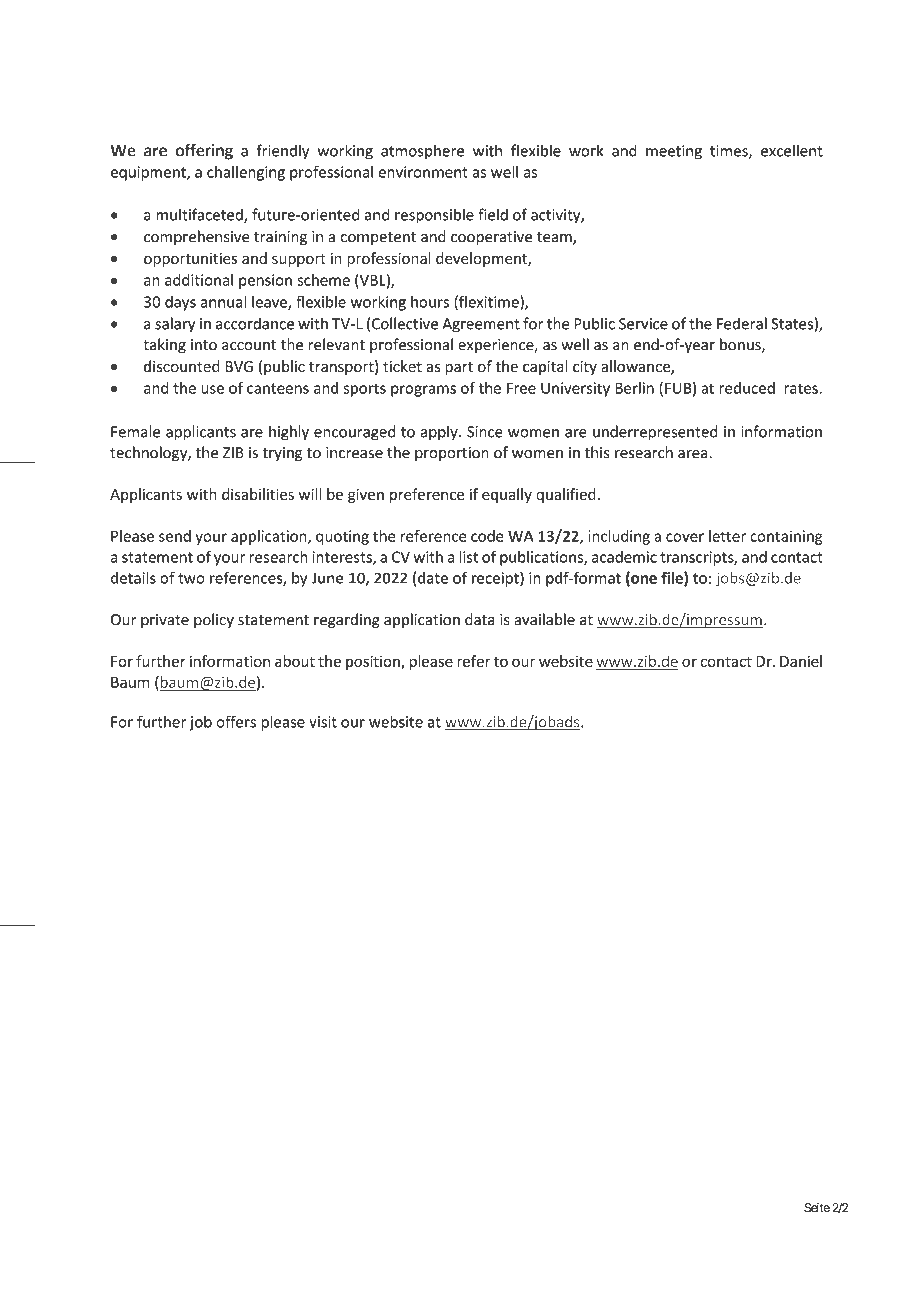 This screenshot has height=1309, width=924. What do you see at coordinates (493, 214) in the screenshot?
I see `field` at bounding box center [493, 214].
